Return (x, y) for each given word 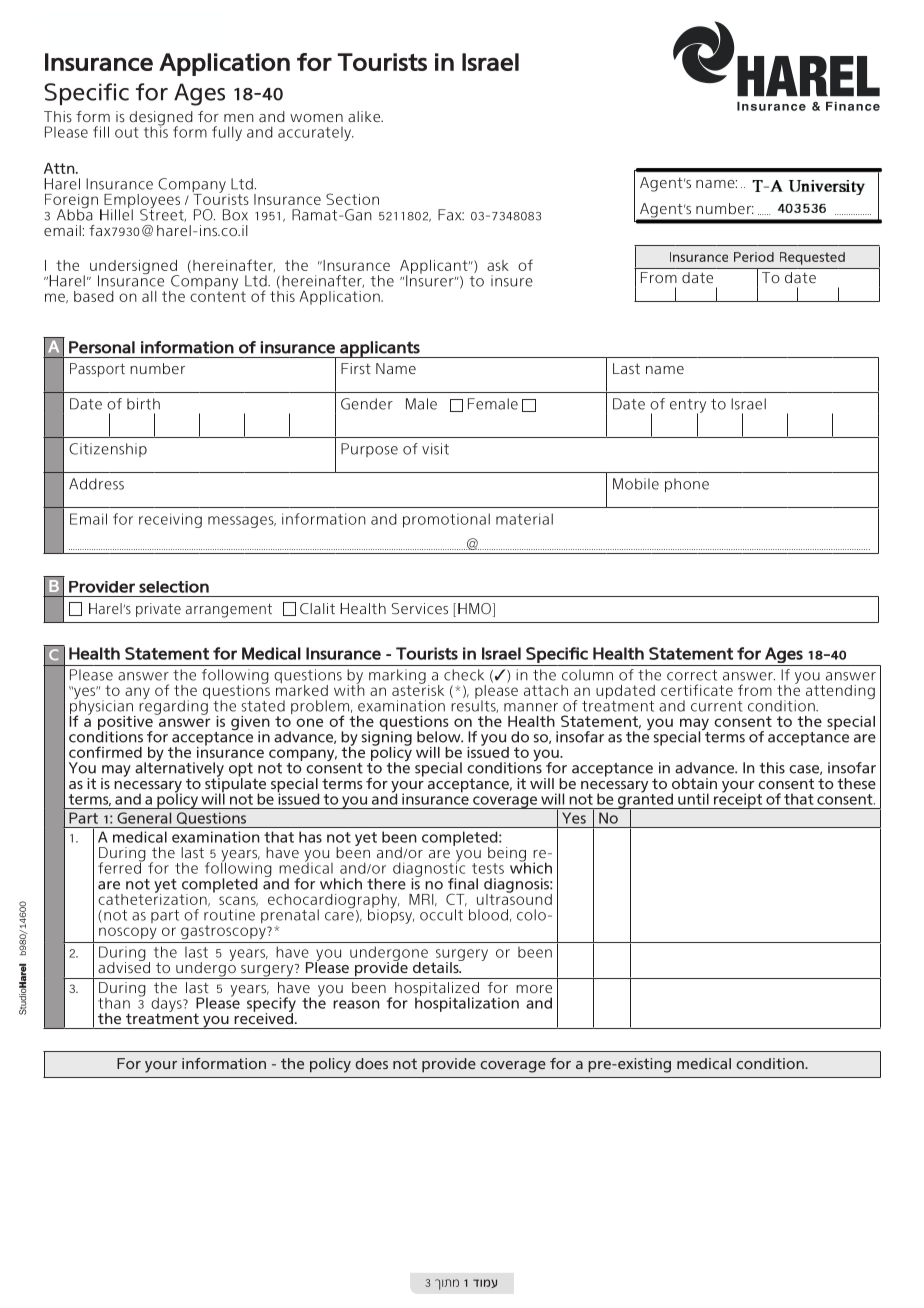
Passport (97, 370)
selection (174, 587)
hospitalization (467, 1003)
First (356, 368)
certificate (697, 690)
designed (161, 119)
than (114, 1003)
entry (688, 407)
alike (365, 116)
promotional (446, 520)
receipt (738, 800)
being (507, 855)
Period (754, 257)
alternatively (179, 769)
